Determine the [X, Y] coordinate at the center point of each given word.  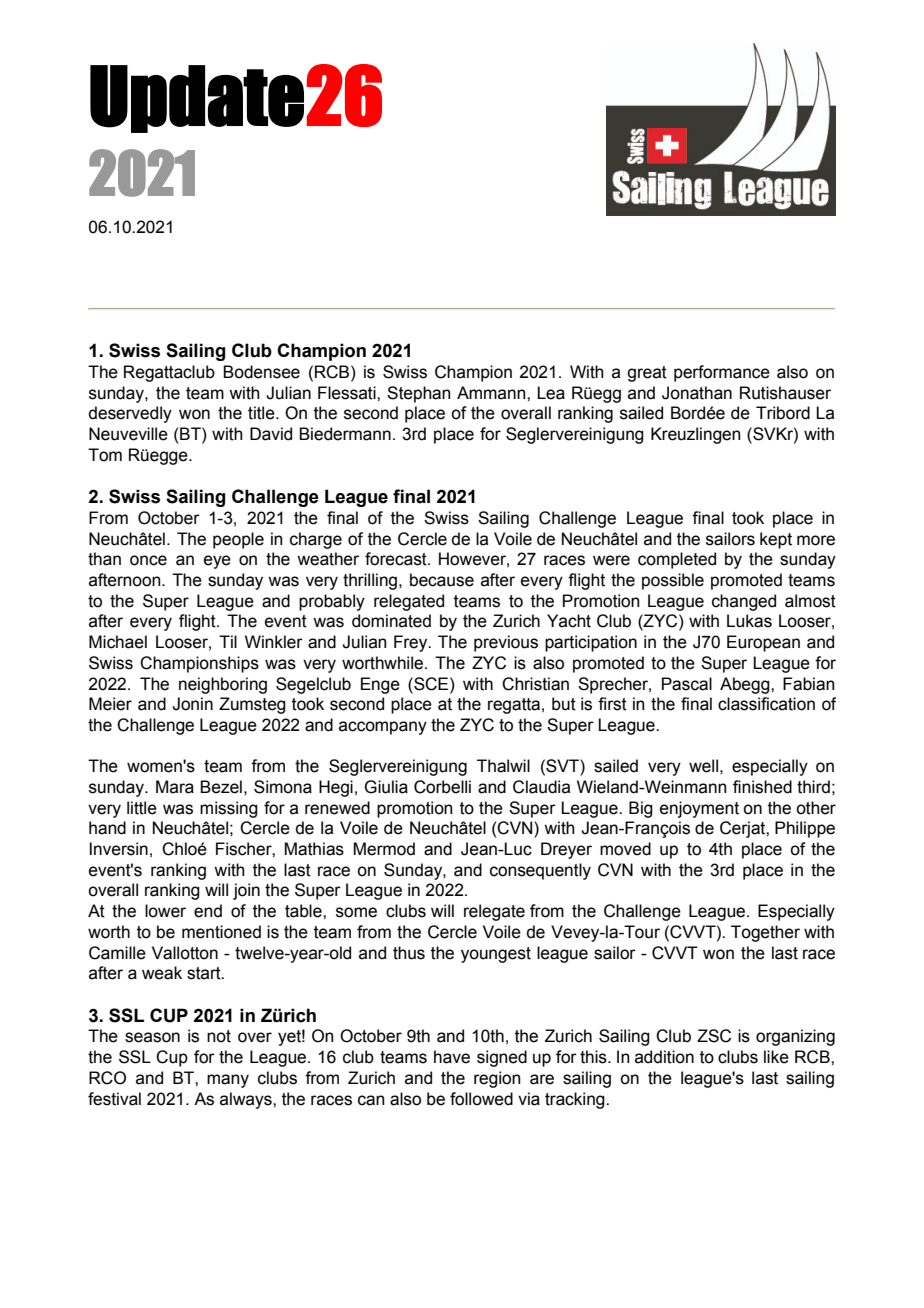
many [228, 1081]
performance [722, 373]
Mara [175, 787]
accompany [383, 728]
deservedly [130, 414]
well [703, 766]
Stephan [419, 394]
